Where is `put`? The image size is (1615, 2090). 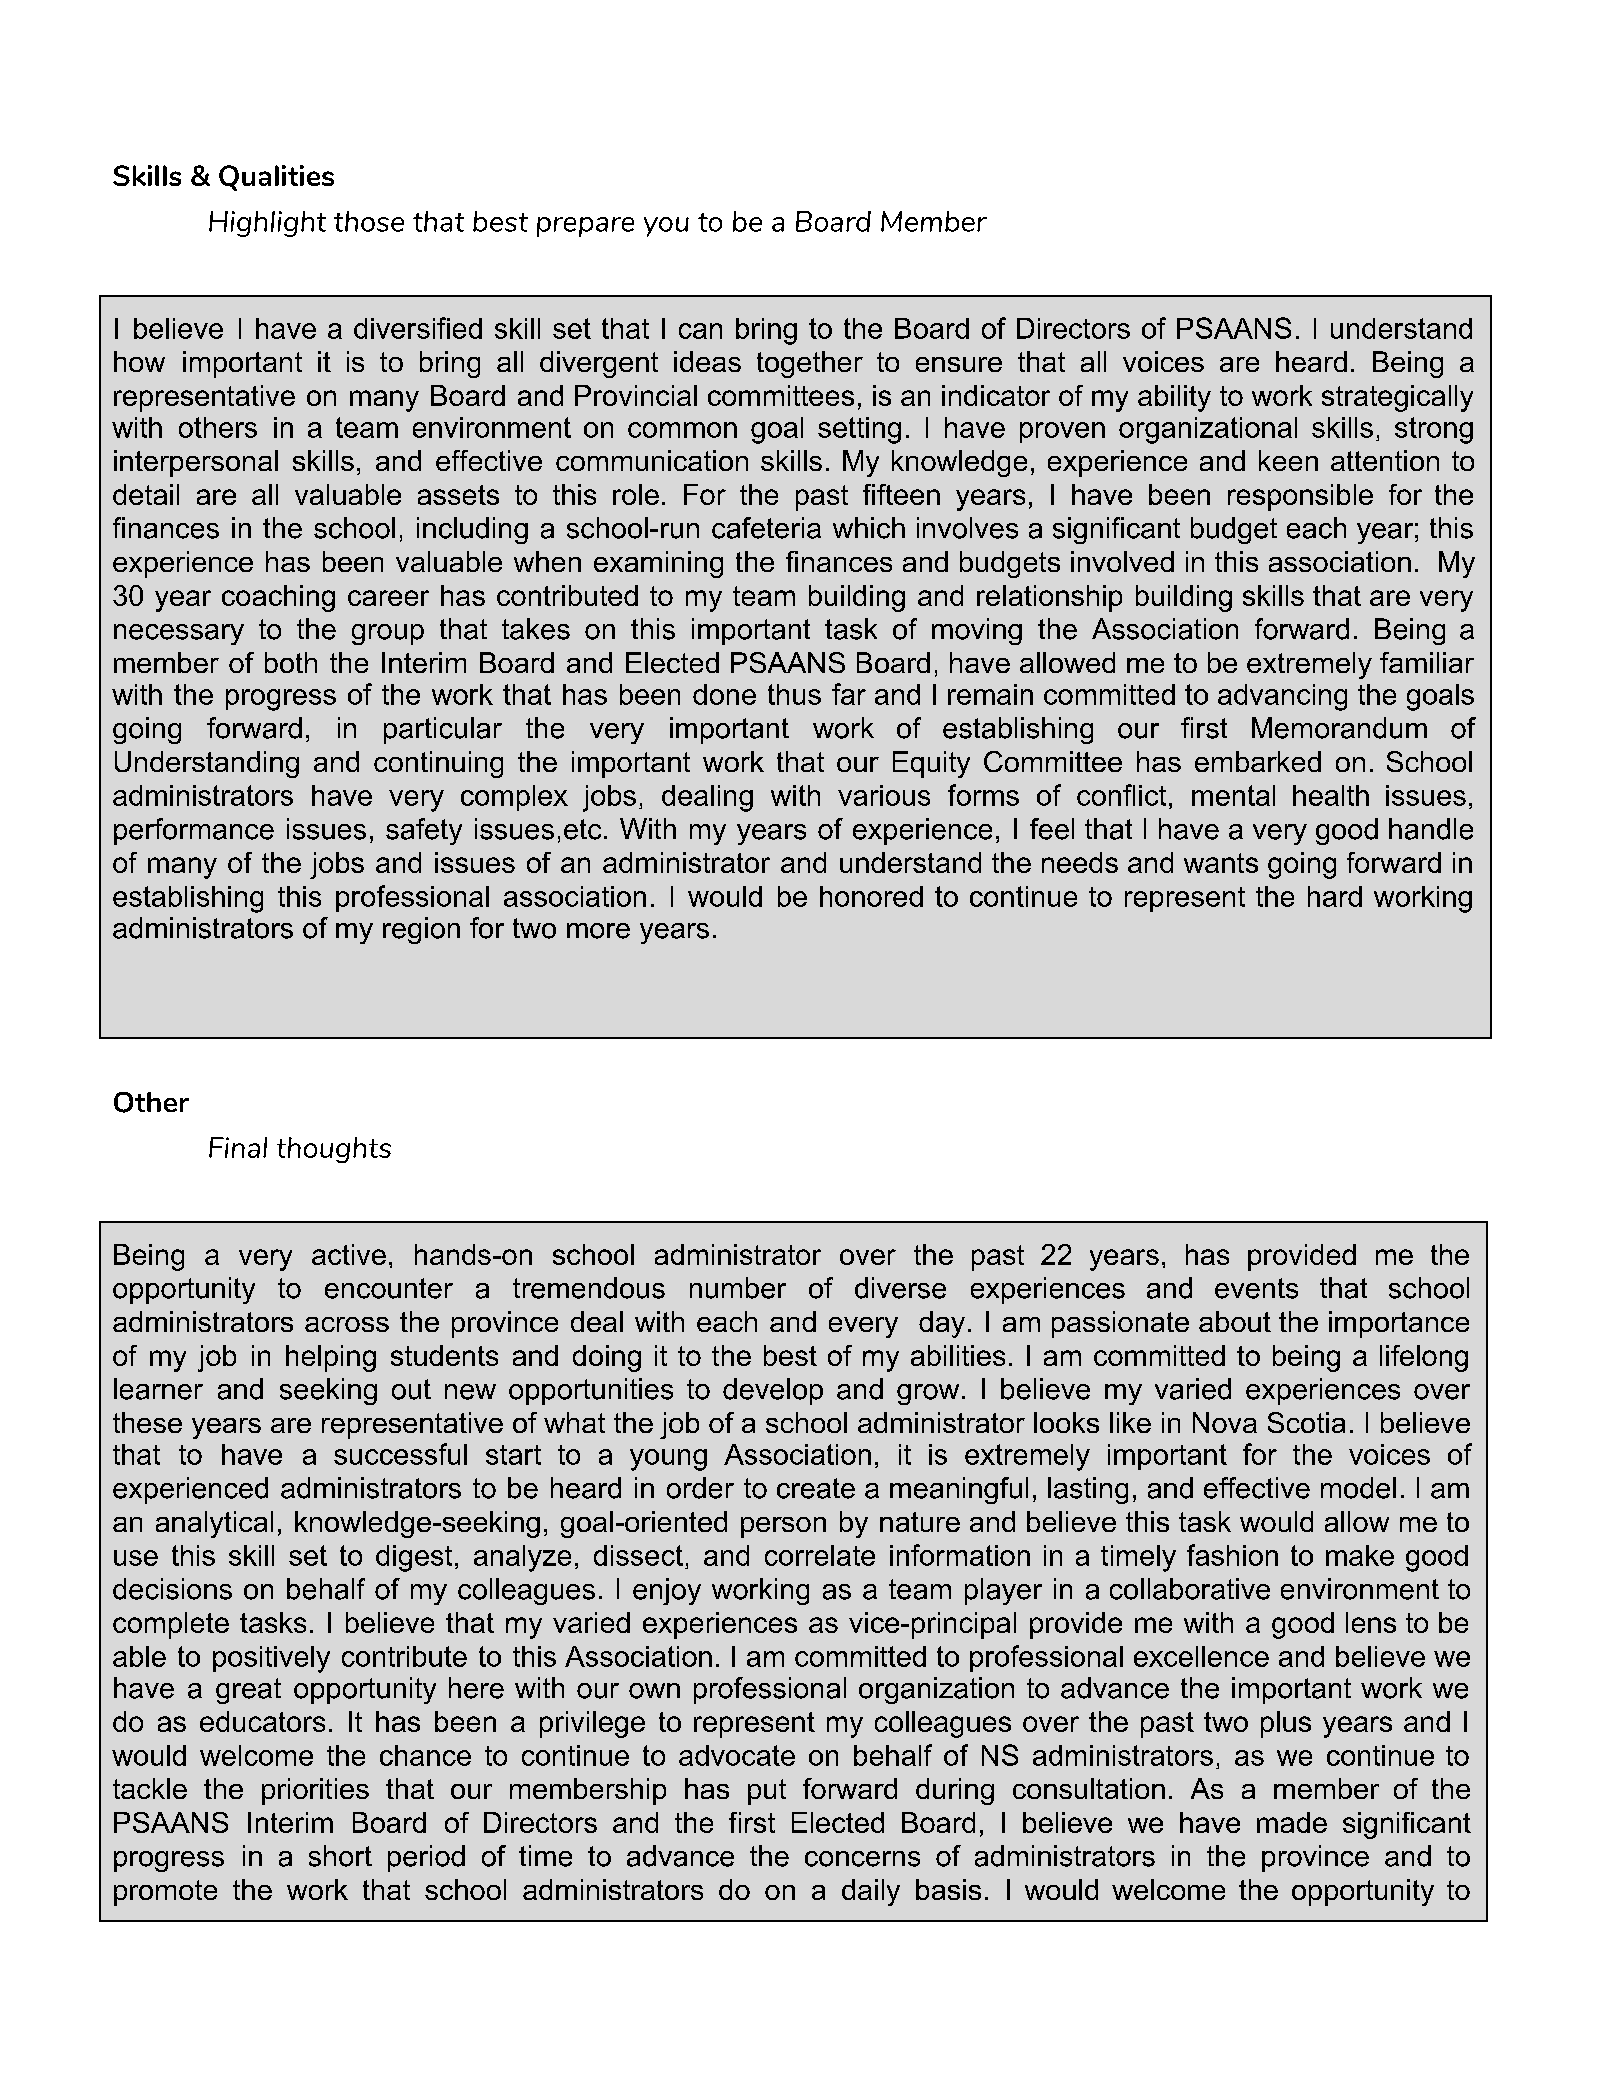
put is located at coordinates (767, 1792).
